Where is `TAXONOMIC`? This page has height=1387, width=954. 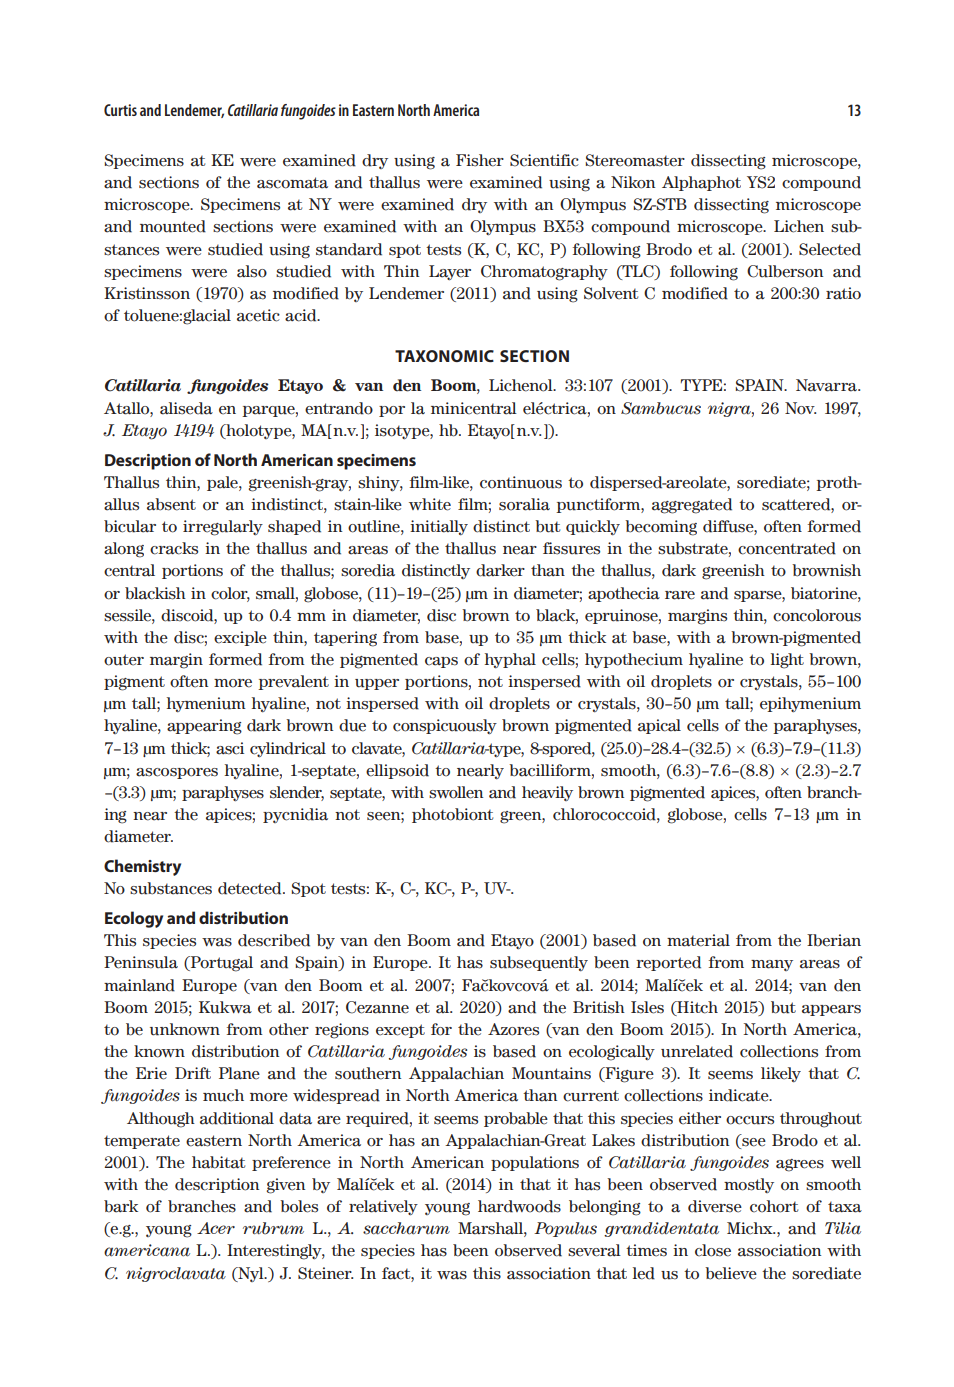 TAXONOMIC is located at coordinates (444, 356).
